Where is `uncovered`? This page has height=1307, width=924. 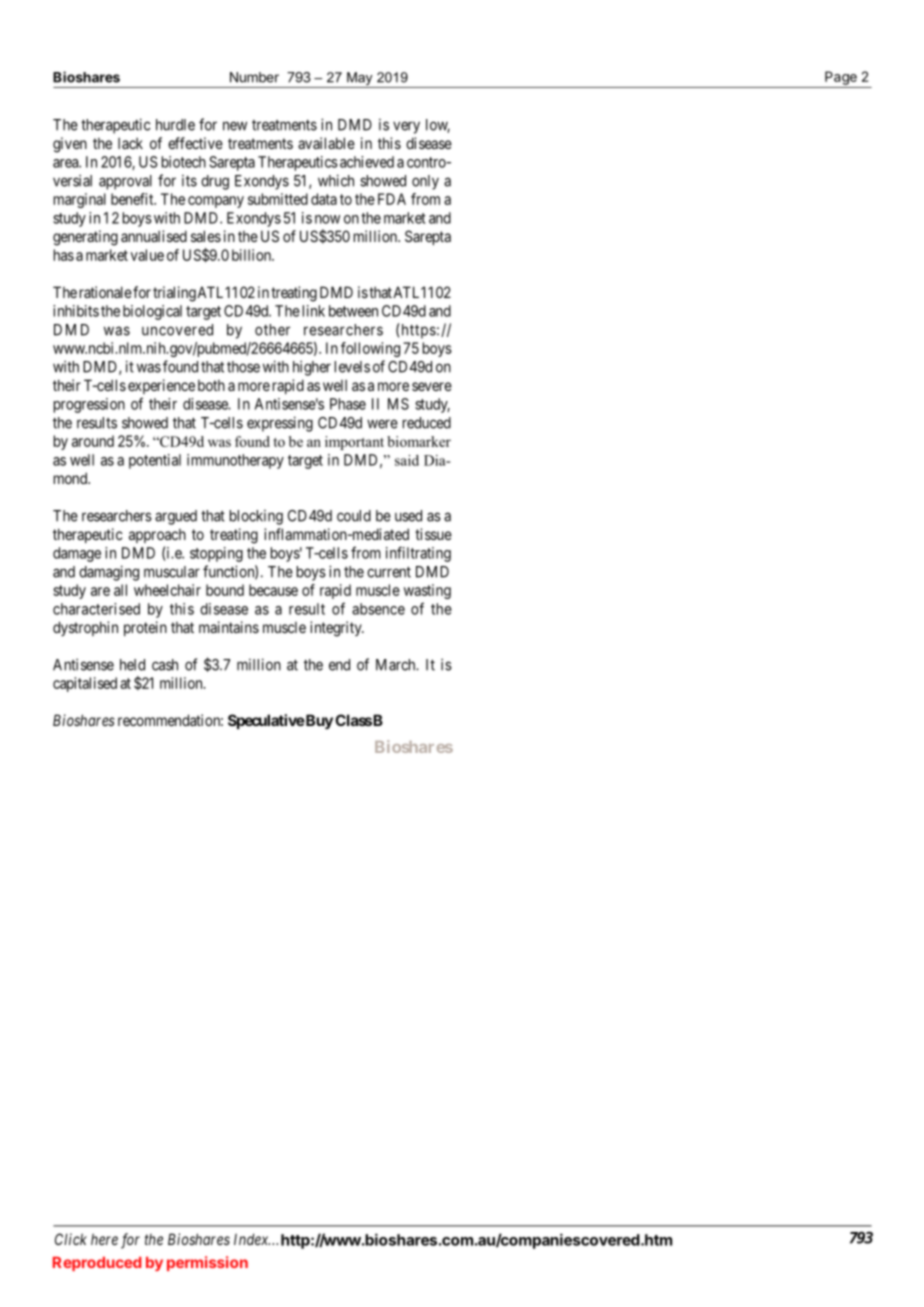
uncovered is located at coordinates (177, 330).
